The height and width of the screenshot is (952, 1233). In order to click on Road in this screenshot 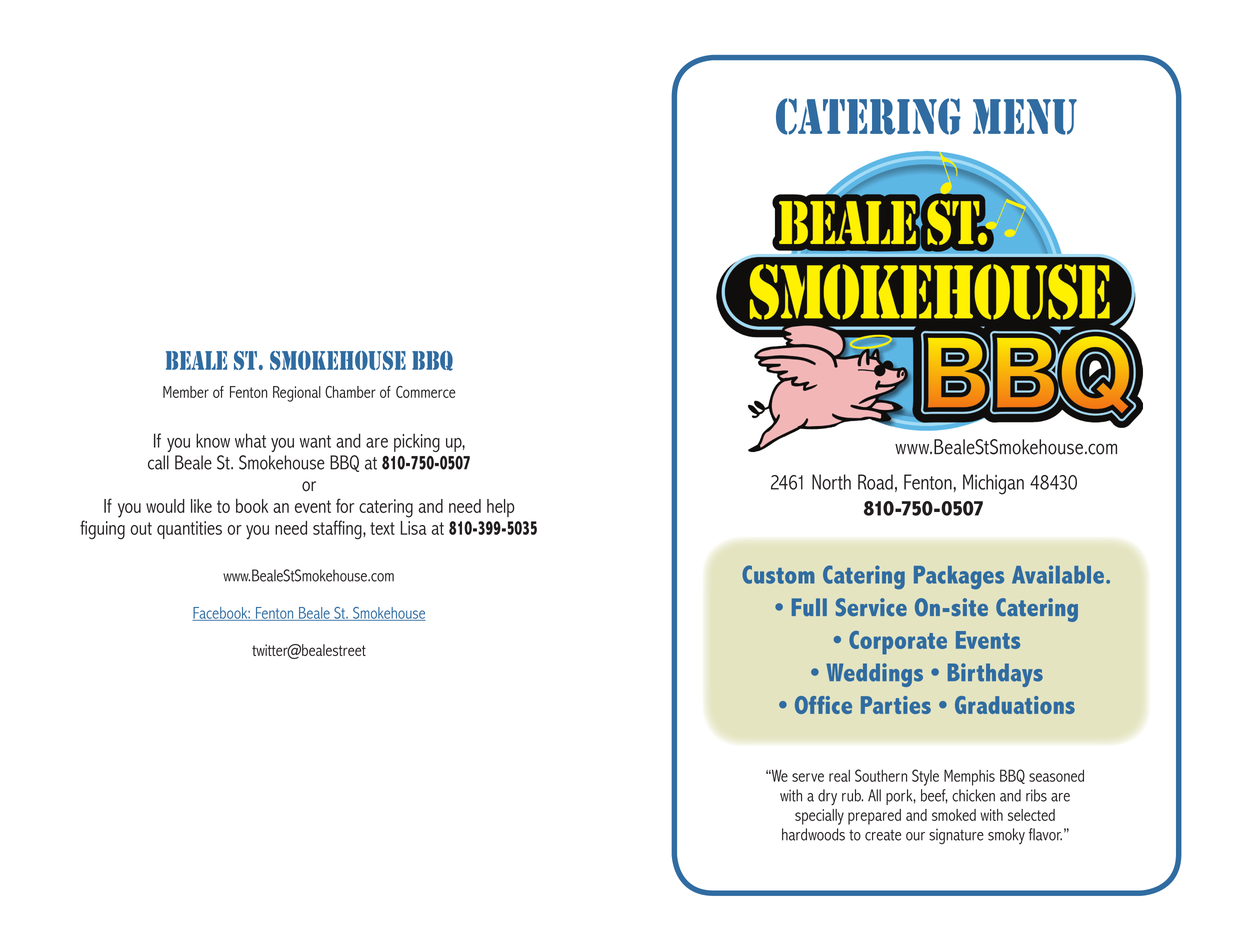, I will do `click(875, 482)`.
